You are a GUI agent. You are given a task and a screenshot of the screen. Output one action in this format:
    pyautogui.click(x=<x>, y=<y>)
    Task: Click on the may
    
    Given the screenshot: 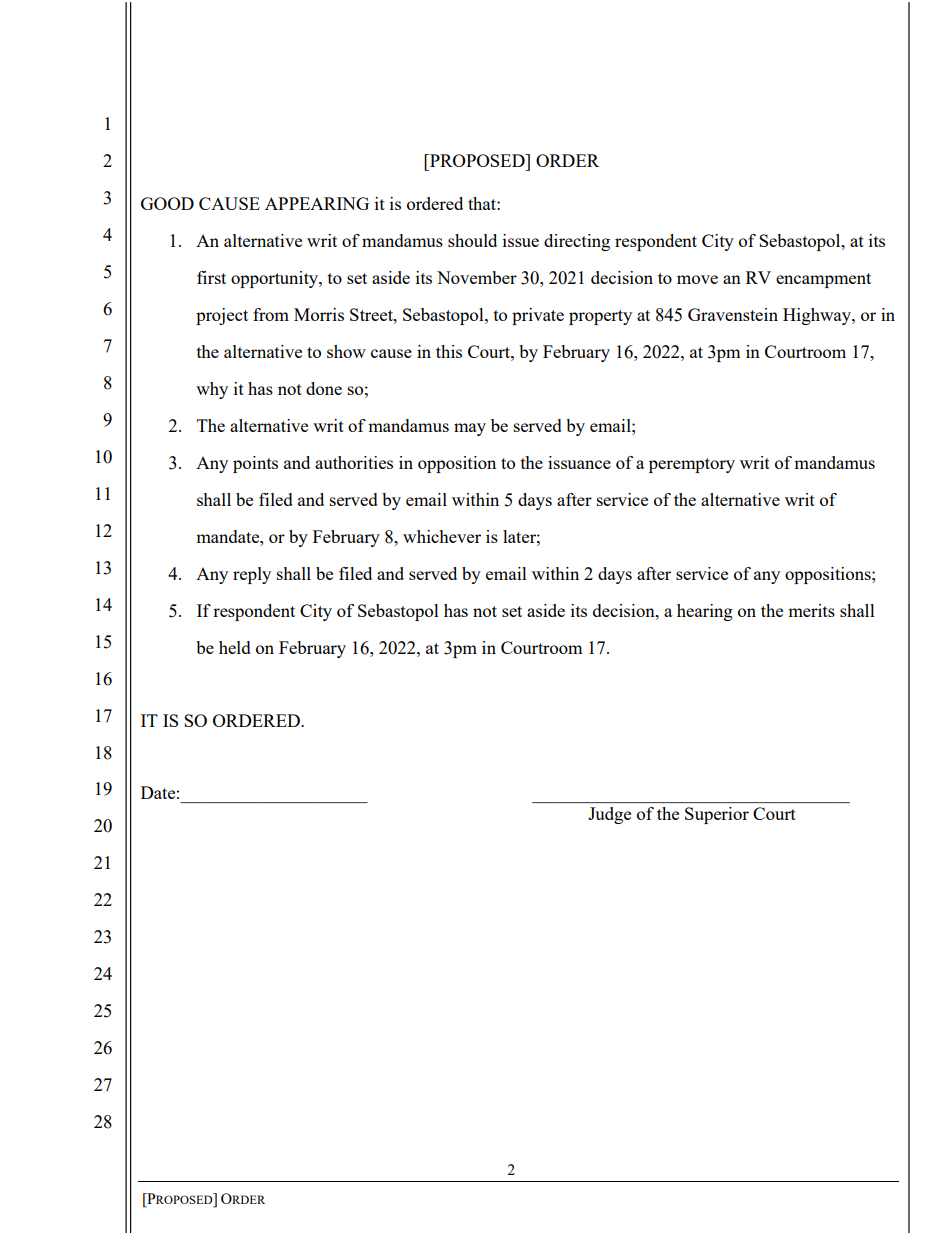 What is the action you would take?
    pyautogui.click(x=470, y=429)
